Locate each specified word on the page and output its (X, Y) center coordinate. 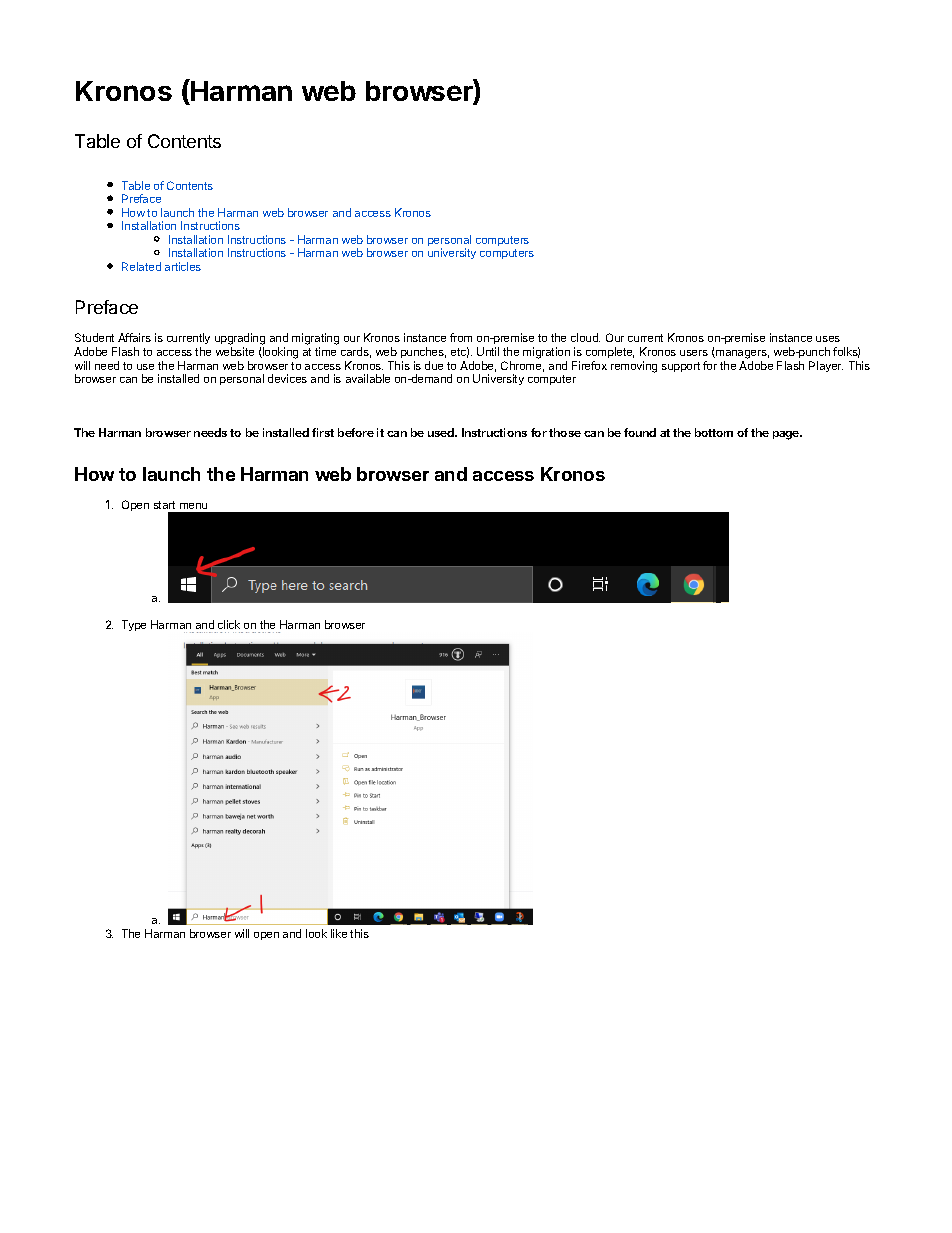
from (461, 337)
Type (134, 625)
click (230, 626)
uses (828, 339)
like (339, 933)
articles (183, 266)
